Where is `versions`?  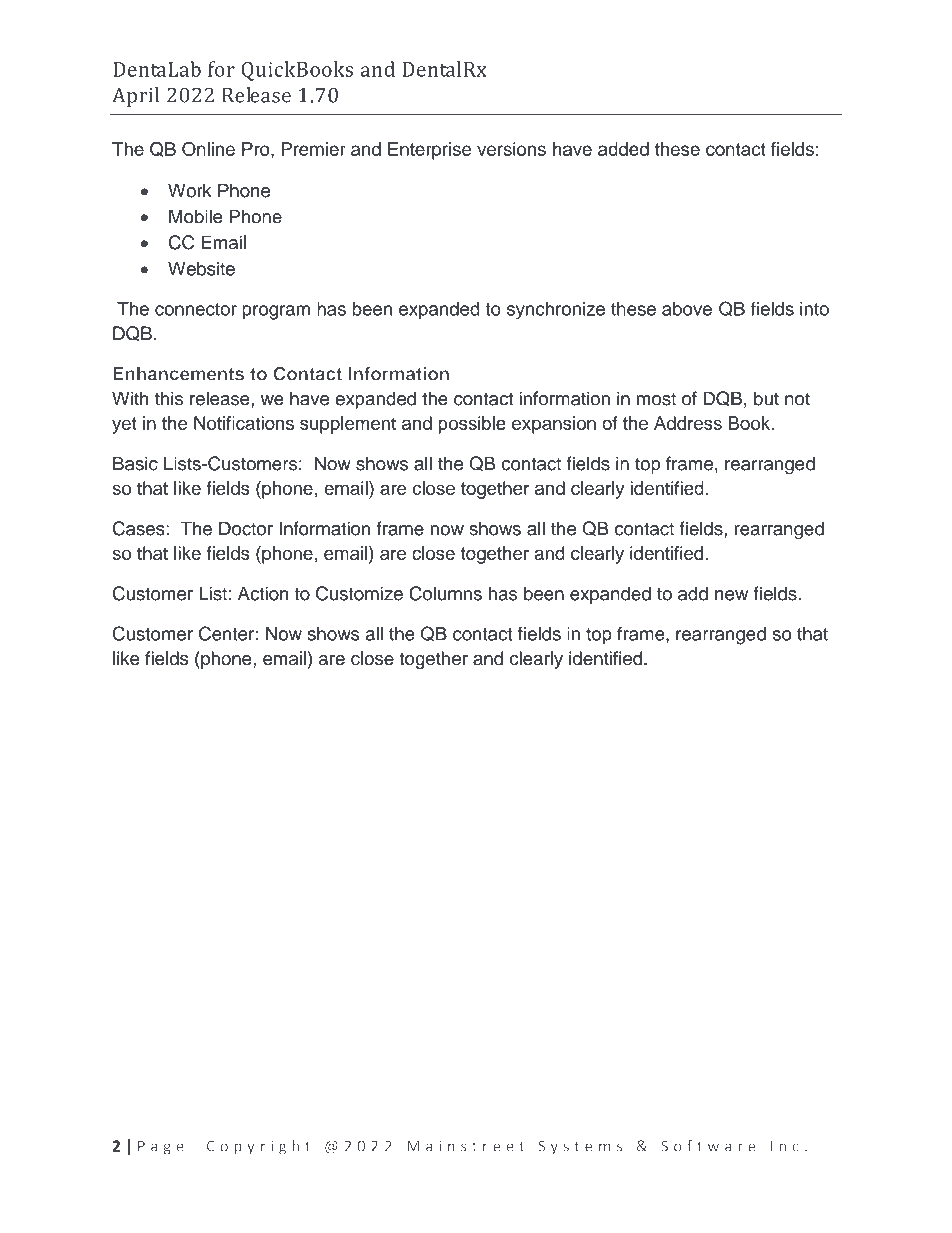
versions is located at coordinates (511, 149).
